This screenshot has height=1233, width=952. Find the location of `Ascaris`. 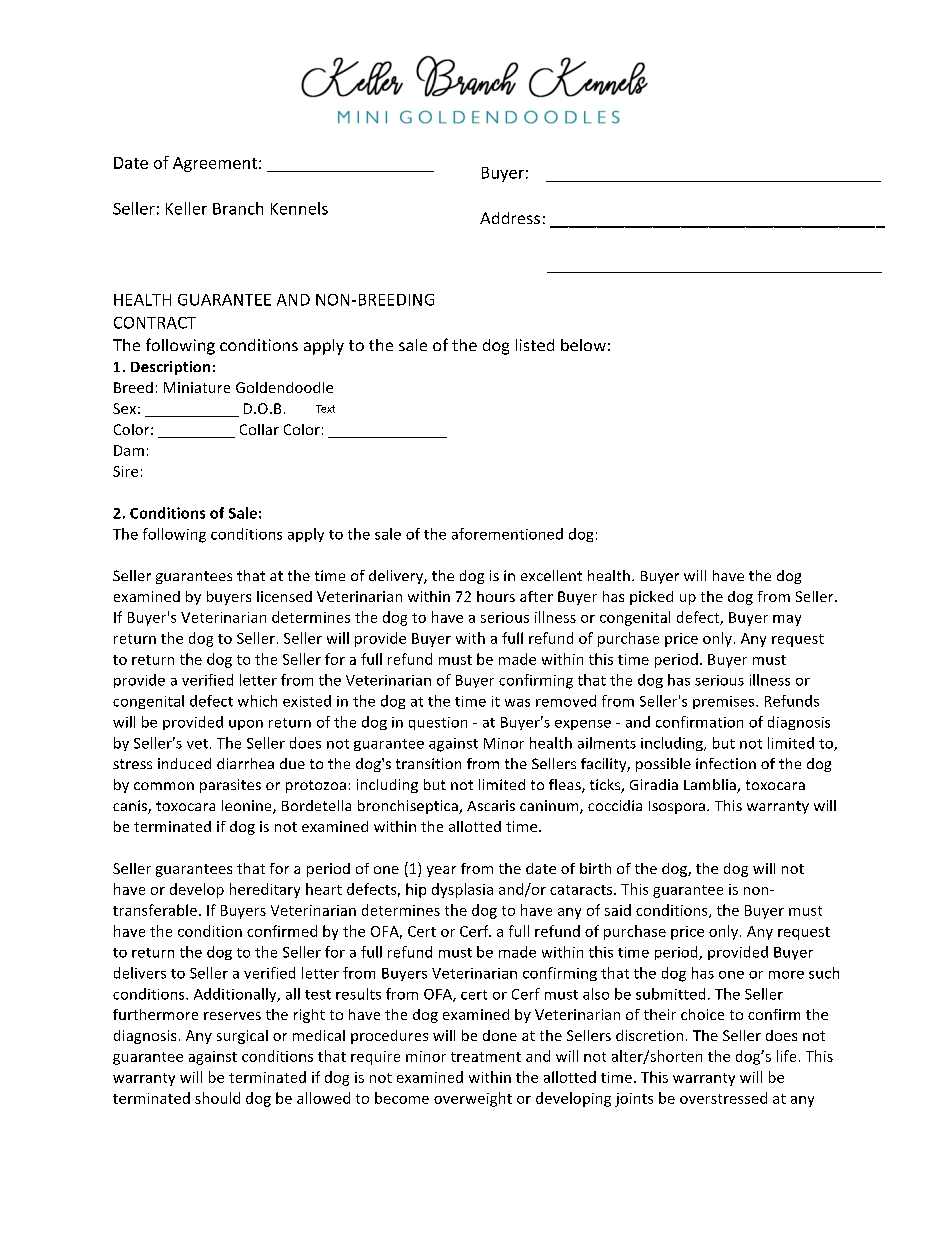

Ascaris is located at coordinates (491, 805).
